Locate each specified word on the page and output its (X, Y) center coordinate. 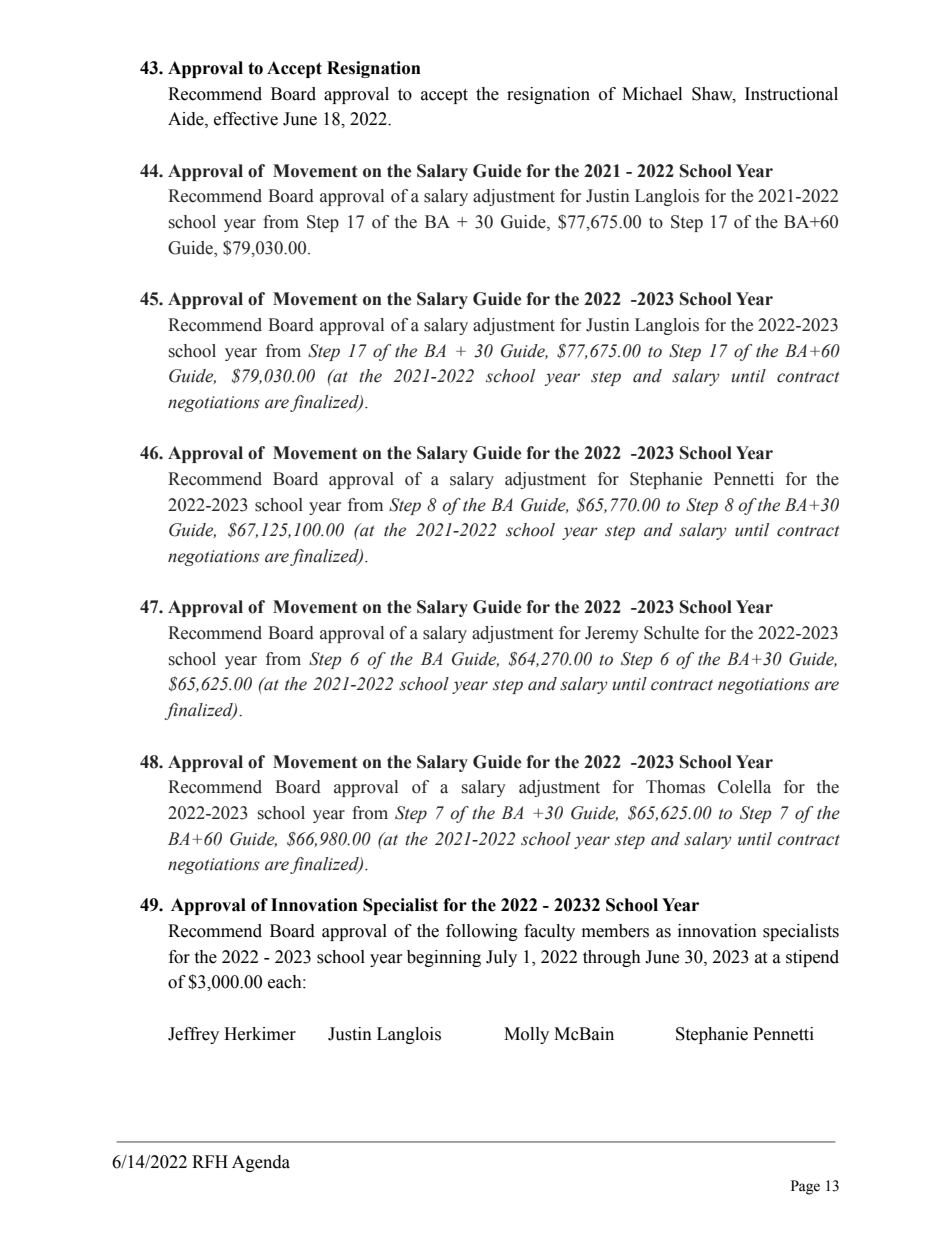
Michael (652, 94)
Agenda (261, 1163)
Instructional (791, 94)
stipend (812, 958)
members (615, 931)
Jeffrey (193, 1035)
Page (805, 1187)
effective (246, 119)
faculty (549, 932)
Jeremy (612, 634)
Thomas (675, 787)
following (482, 932)
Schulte (671, 633)
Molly (526, 1035)
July (501, 958)
